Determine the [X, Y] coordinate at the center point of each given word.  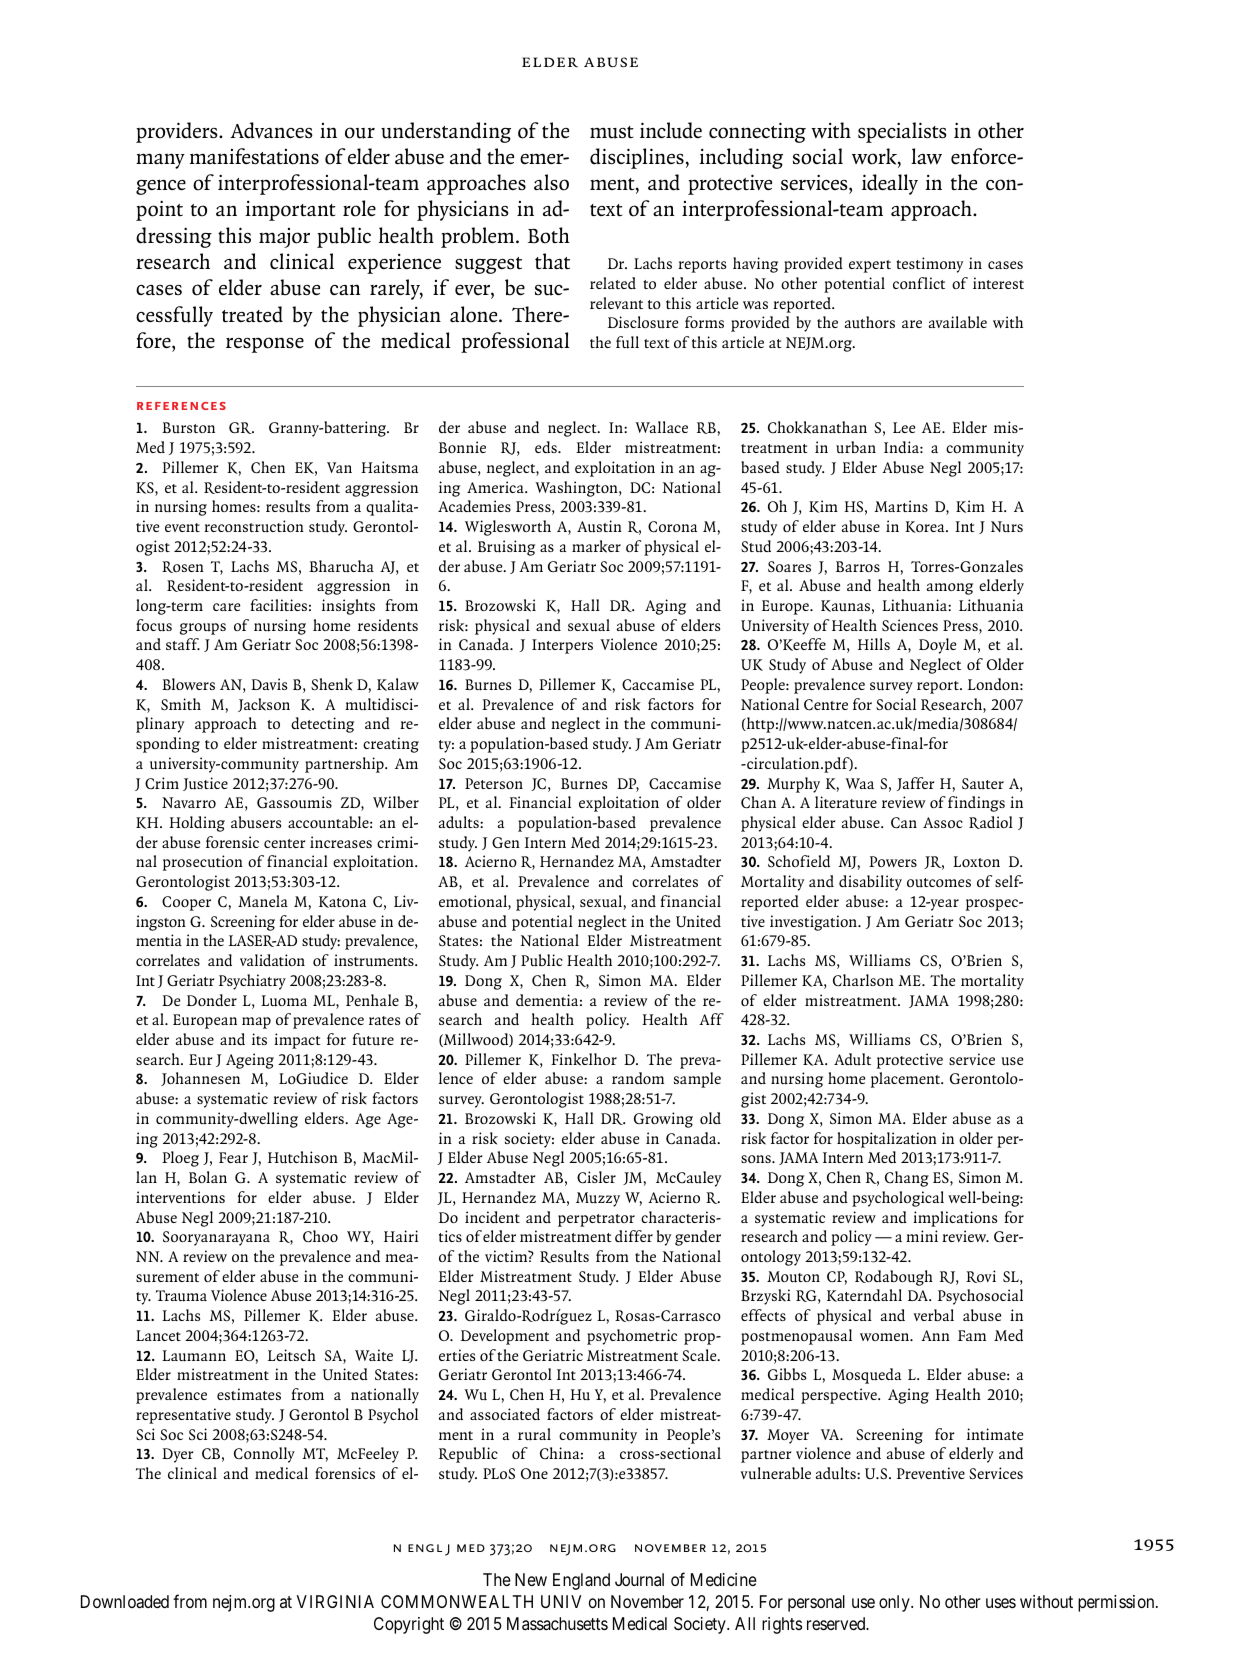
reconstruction [254, 526]
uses [1001, 1603]
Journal [639, 1579]
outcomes [939, 882]
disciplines [637, 158]
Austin [599, 526]
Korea [926, 527]
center [284, 843]
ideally [890, 184]
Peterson [494, 783]
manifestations [254, 156]
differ [634, 1236]
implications [955, 1219]
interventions [180, 1197]
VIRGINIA [335, 1601]
